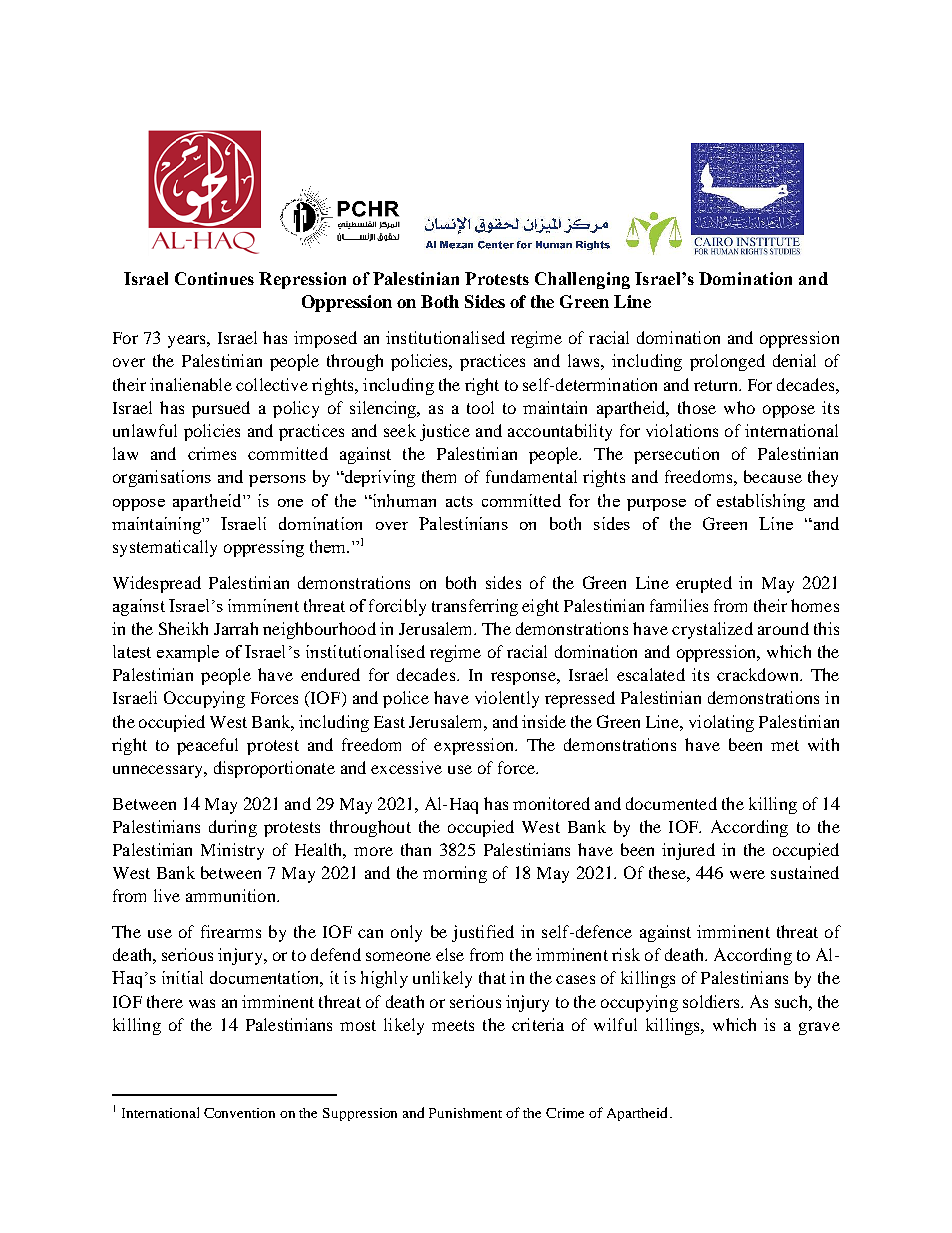 The width and height of the screenshot is (952, 1233). What do you see at coordinates (214, 278) in the screenshot?
I see `Continues` at bounding box center [214, 278].
